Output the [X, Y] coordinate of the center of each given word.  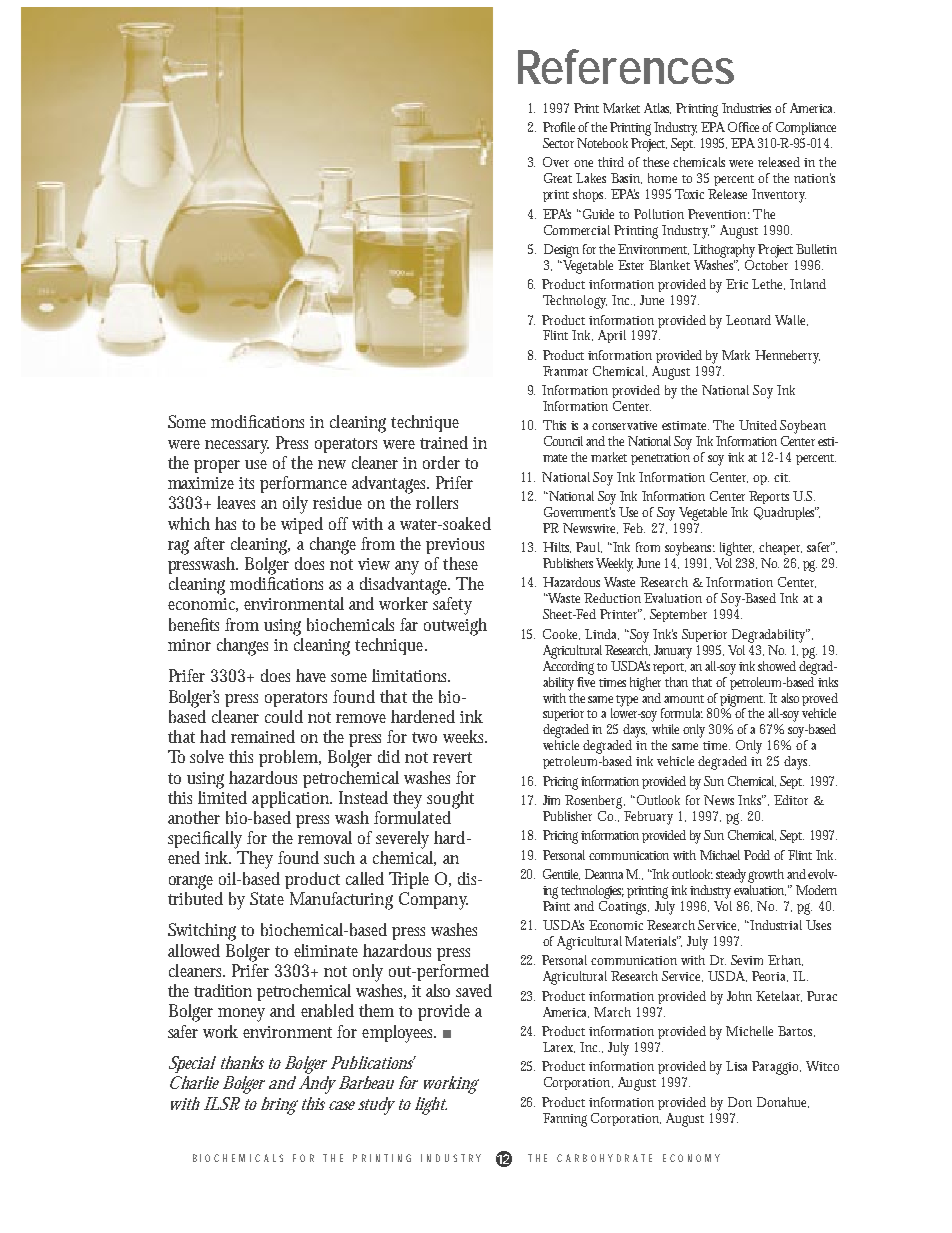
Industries [749, 108]
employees [399, 1034]
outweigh [455, 627]
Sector [558, 143]
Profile [561, 127]
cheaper [780, 548]
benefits [197, 624]
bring [279, 1106]
